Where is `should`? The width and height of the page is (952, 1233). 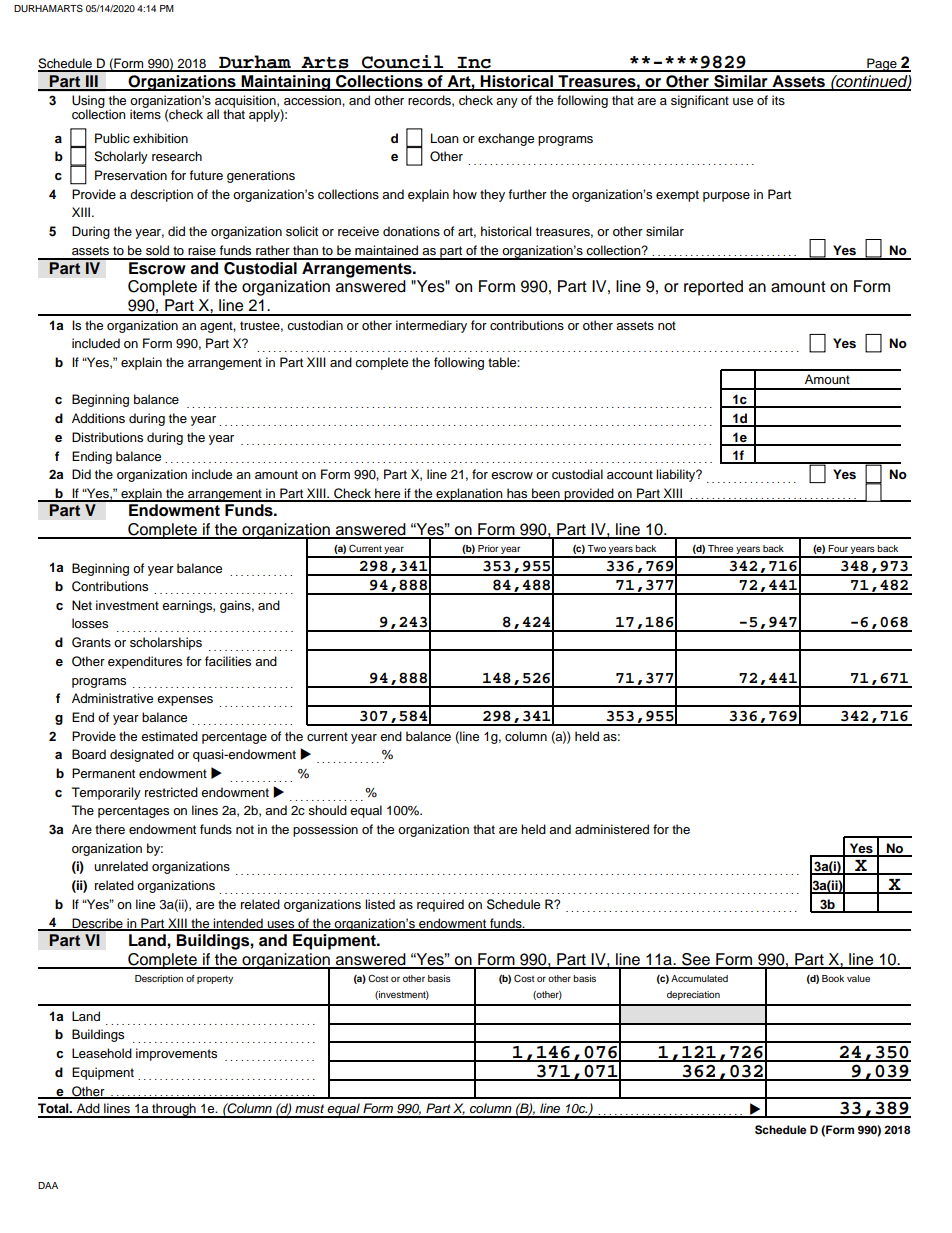 should is located at coordinates (327, 810).
